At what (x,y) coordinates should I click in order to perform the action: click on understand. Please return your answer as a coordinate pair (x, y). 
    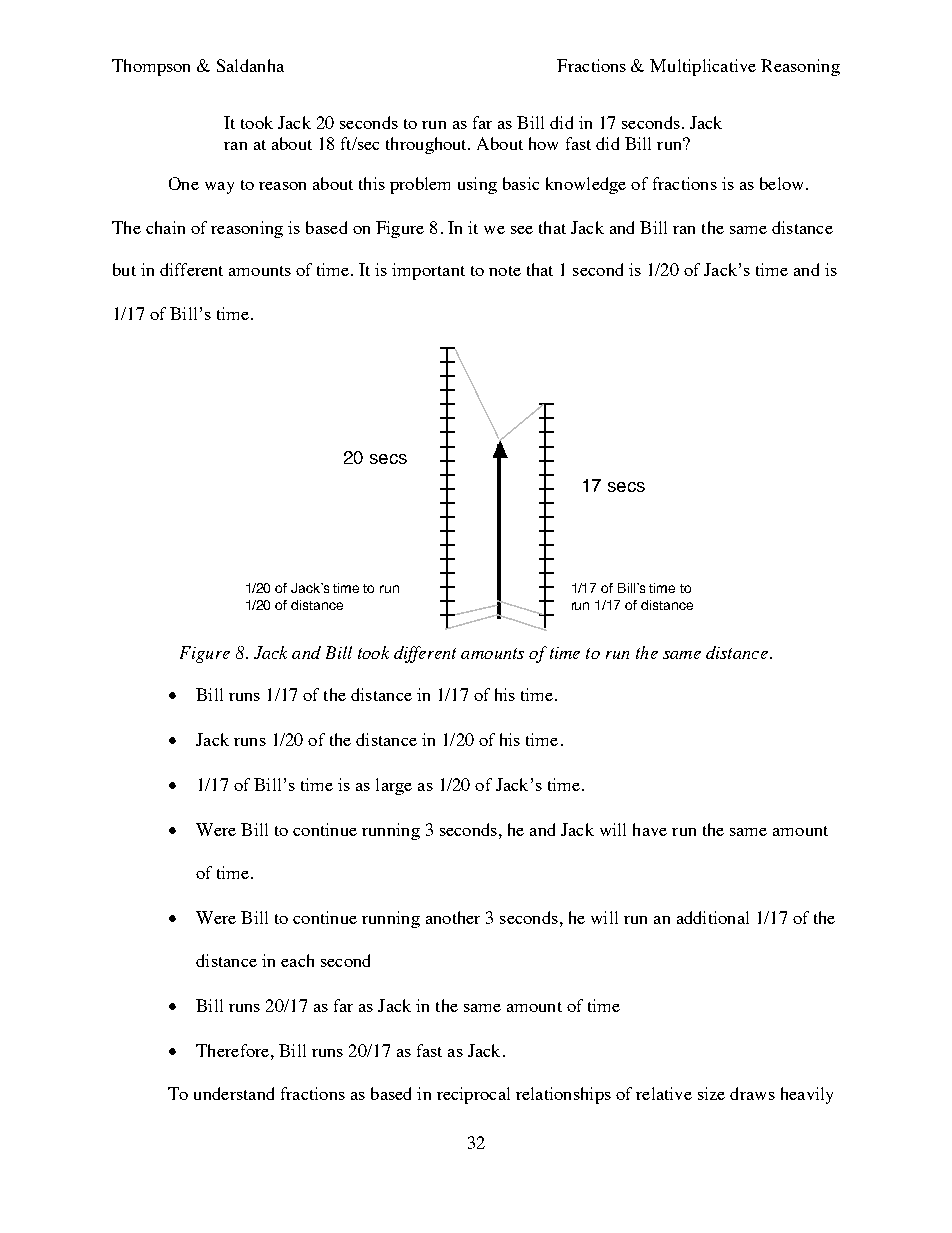
    Looking at the image, I should click on (234, 1093).
